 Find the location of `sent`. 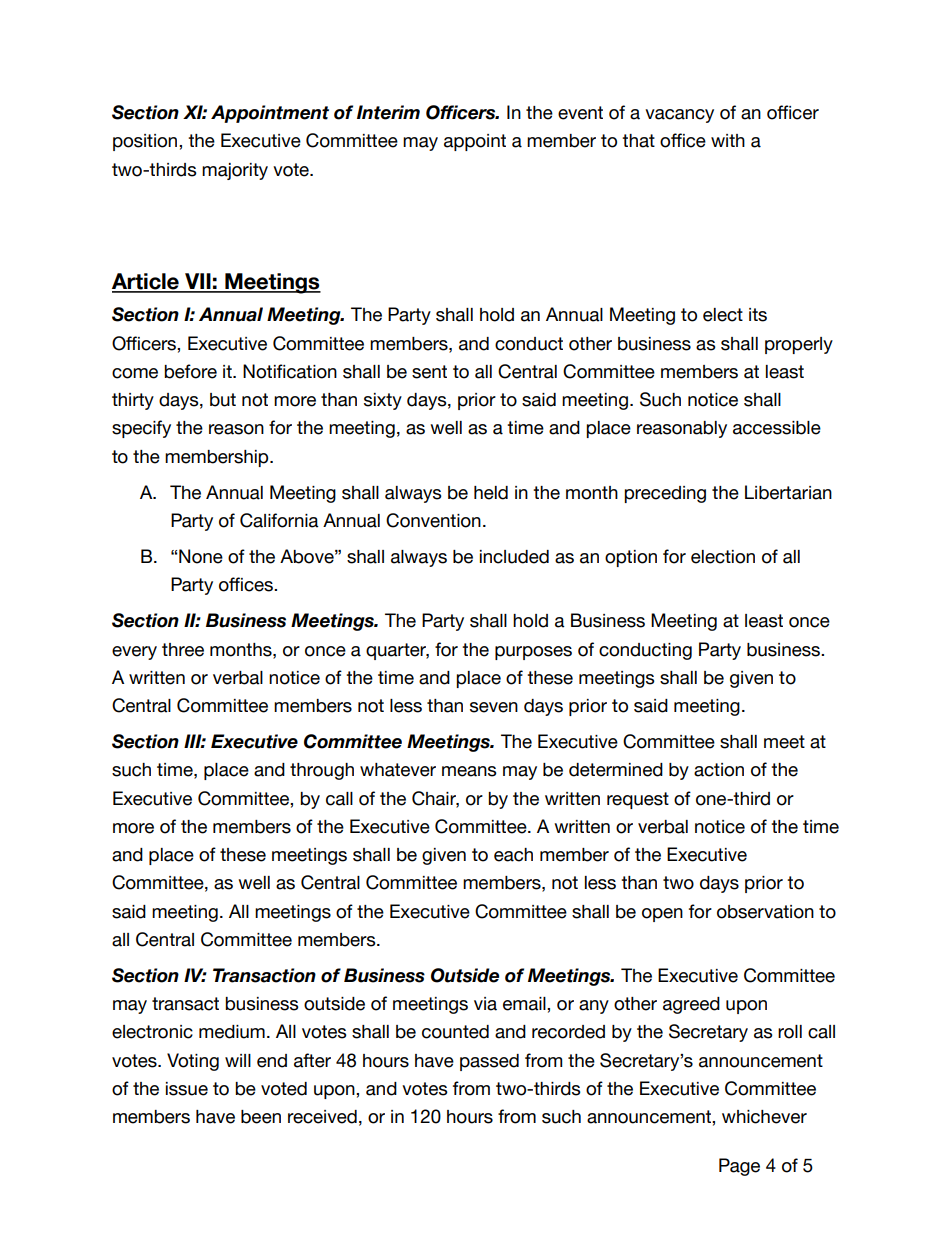

sent is located at coordinates (429, 372).
